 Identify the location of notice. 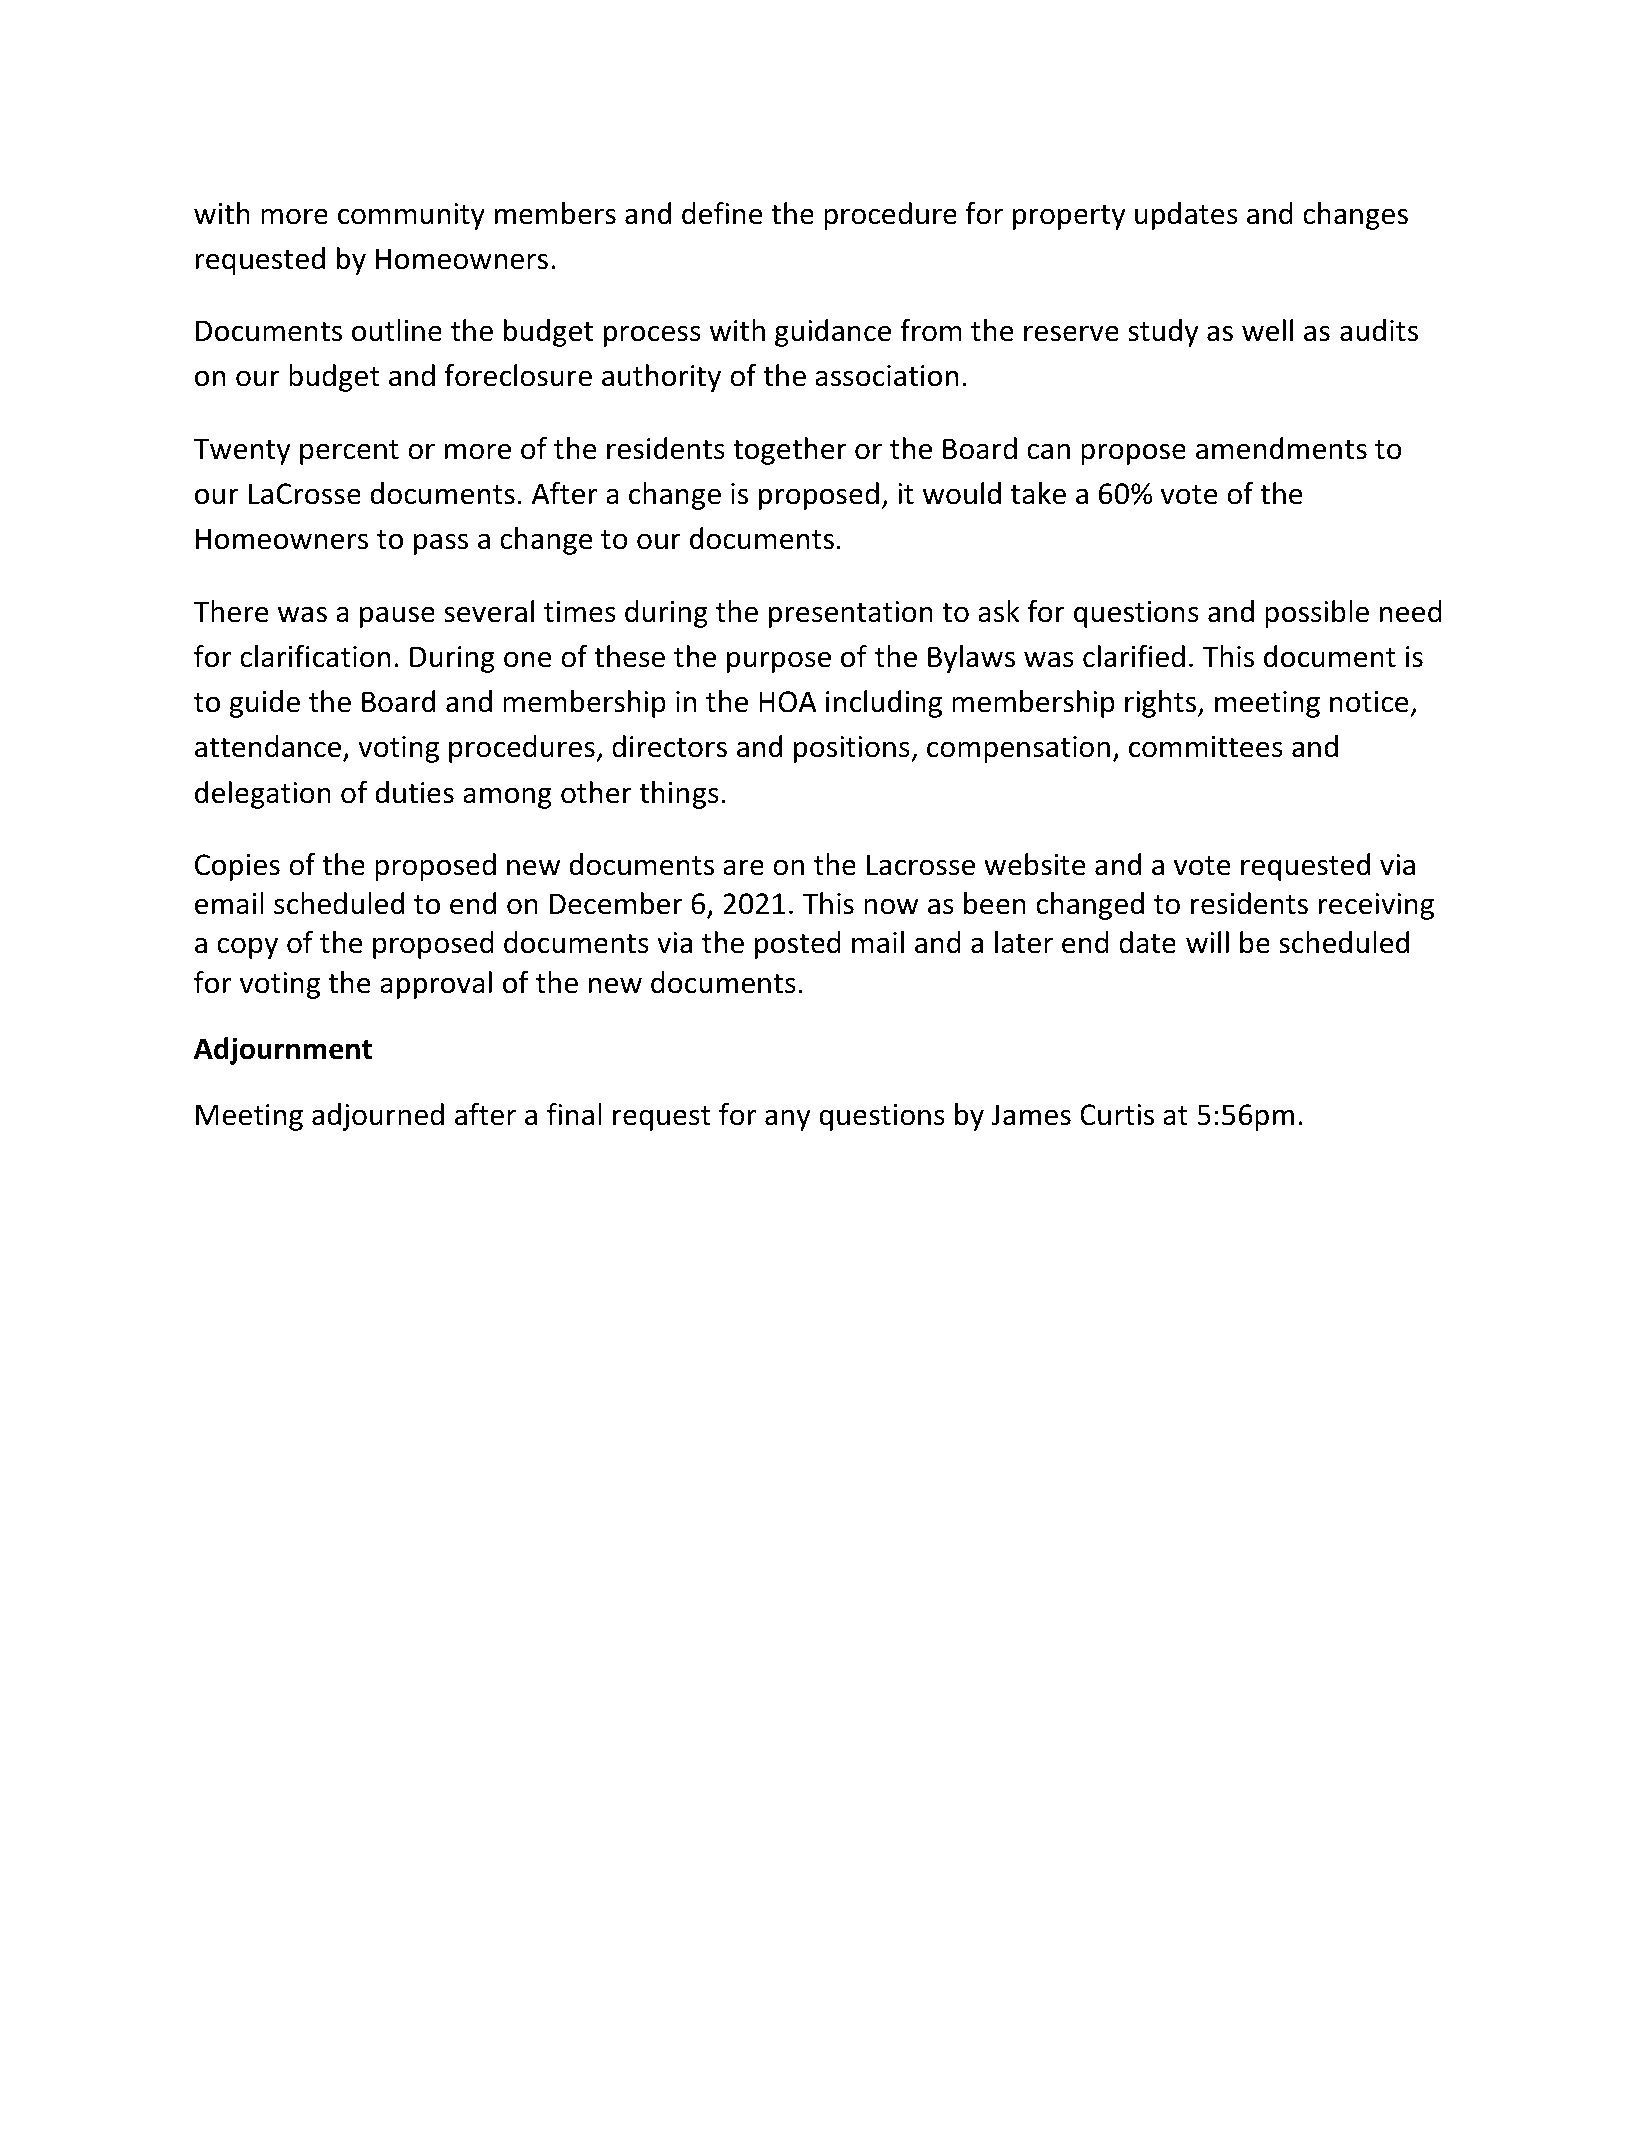
(1369, 702).
